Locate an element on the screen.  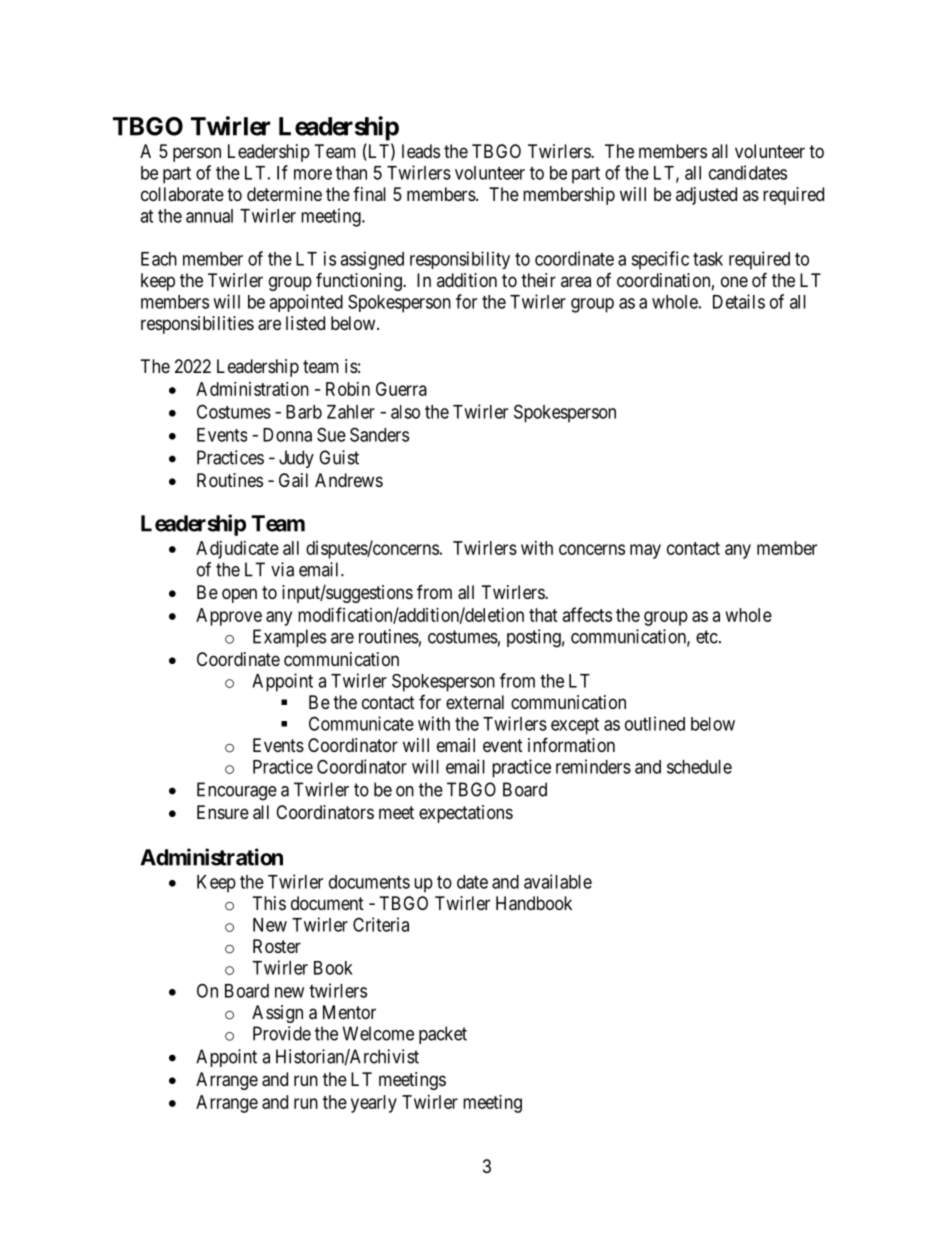
Approve is located at coordinates (229, 617).
